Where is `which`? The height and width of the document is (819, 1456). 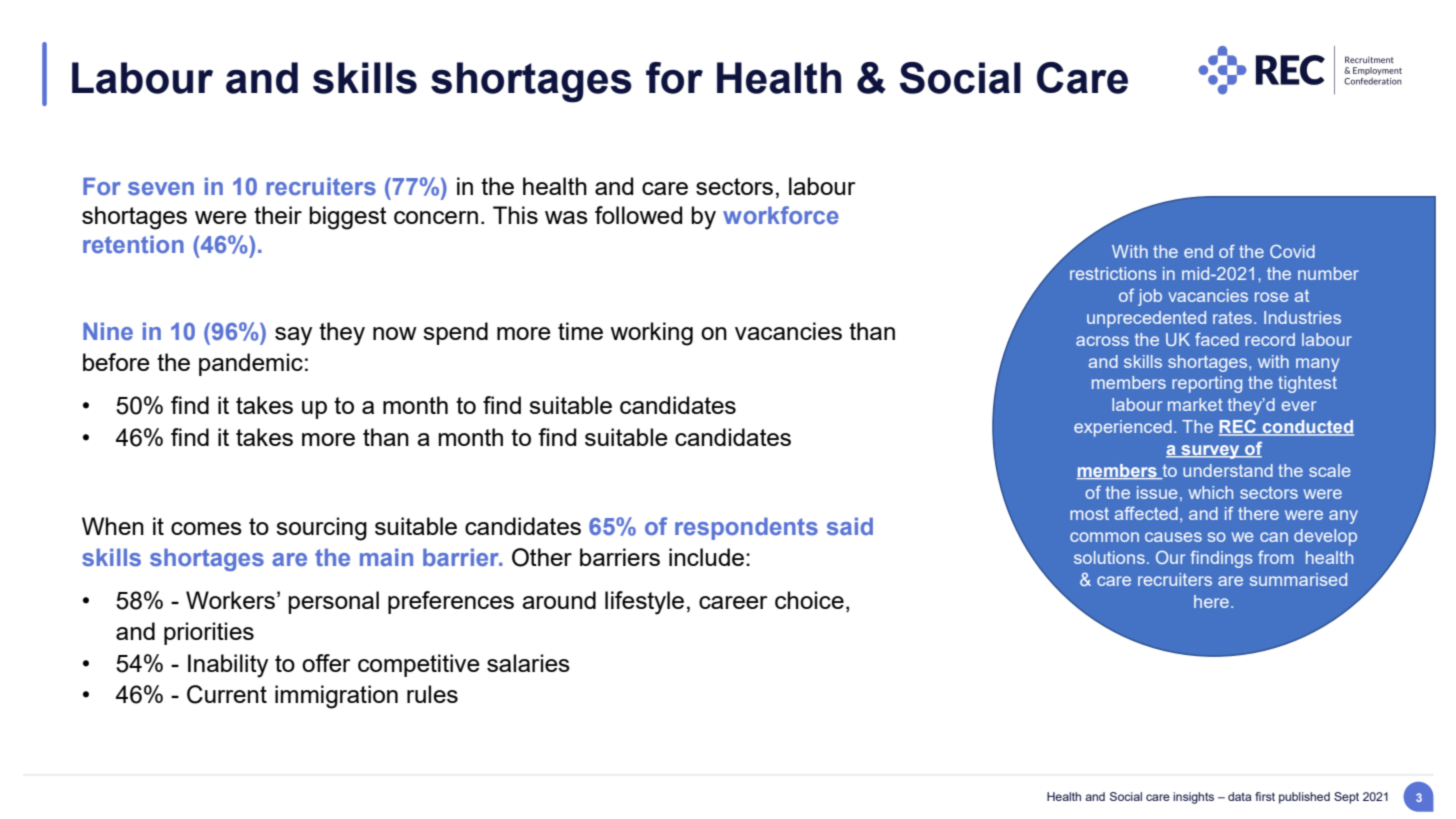
which is located at coordinates (1211, 492).
